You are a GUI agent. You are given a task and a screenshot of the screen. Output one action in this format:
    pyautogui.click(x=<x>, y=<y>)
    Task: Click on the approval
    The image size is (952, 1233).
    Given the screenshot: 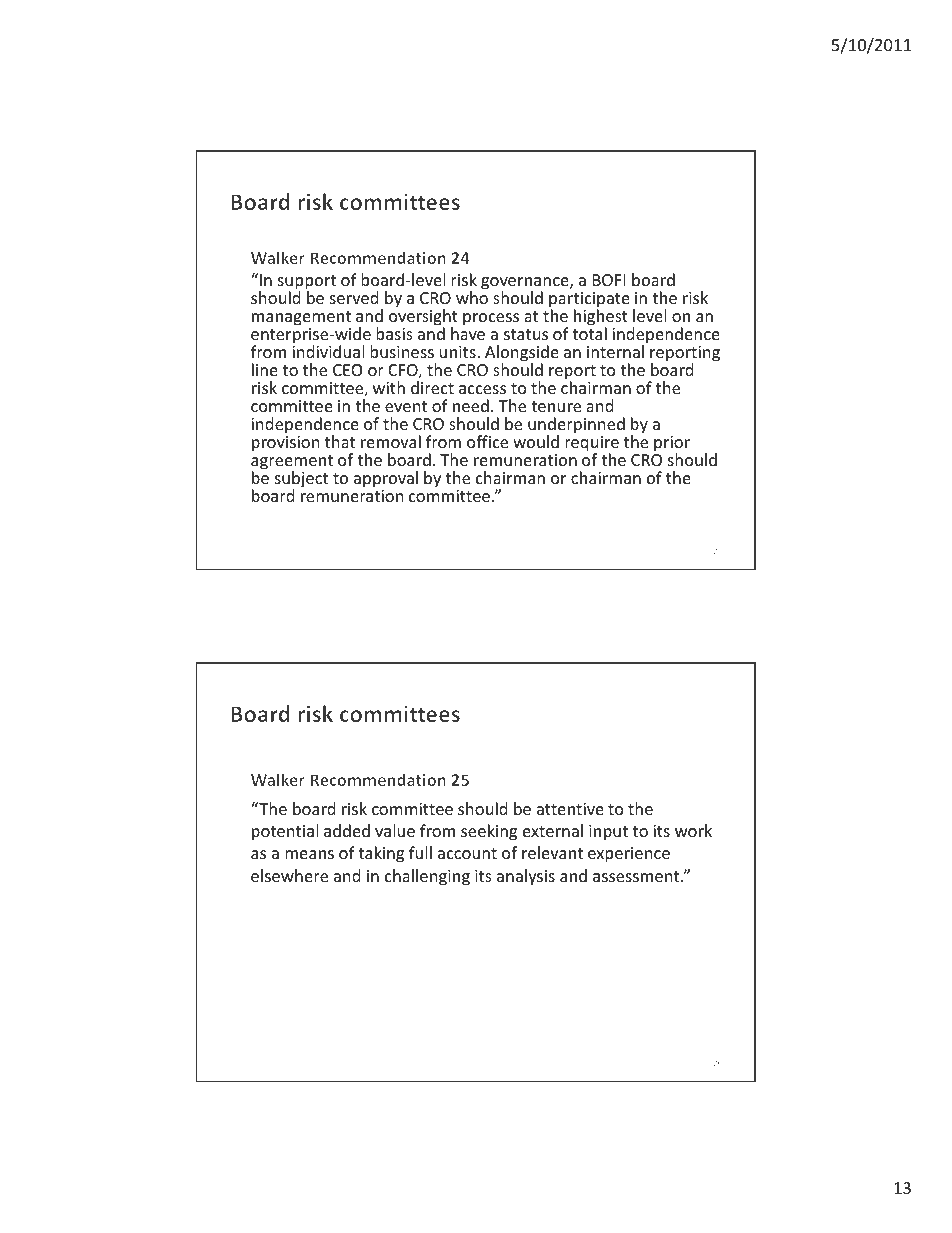 What is the action you would take?
    pyautogui.click(x=386, y=479)
